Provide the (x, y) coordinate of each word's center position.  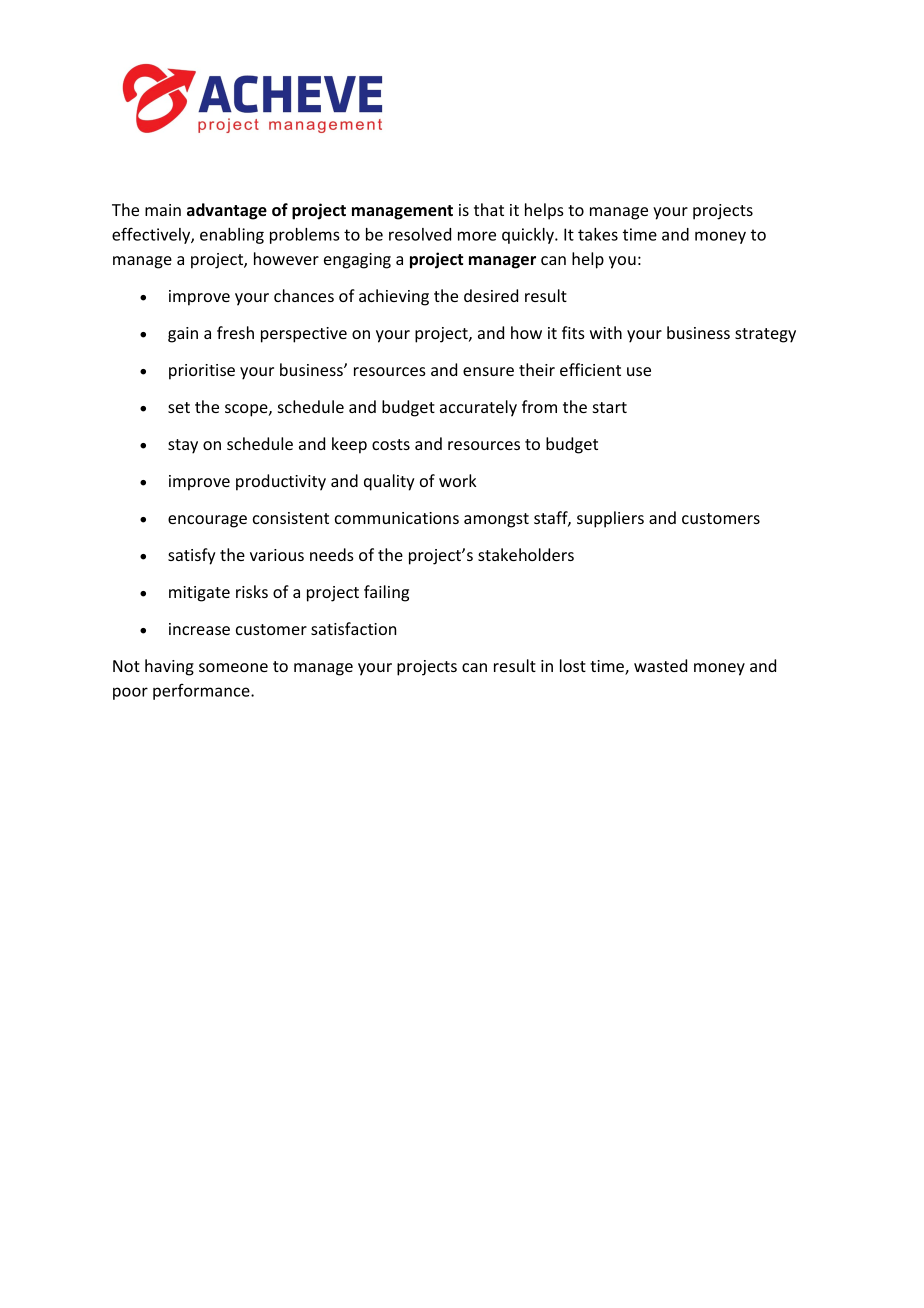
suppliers (610, 519)
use (639, 371)
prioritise (202, 372)
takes (598, 234)
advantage (227, 211)
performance (202, 692)
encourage (207, 521)
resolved (420, 234)
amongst (496, 520)
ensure (488, 371)
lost (573, 665)
